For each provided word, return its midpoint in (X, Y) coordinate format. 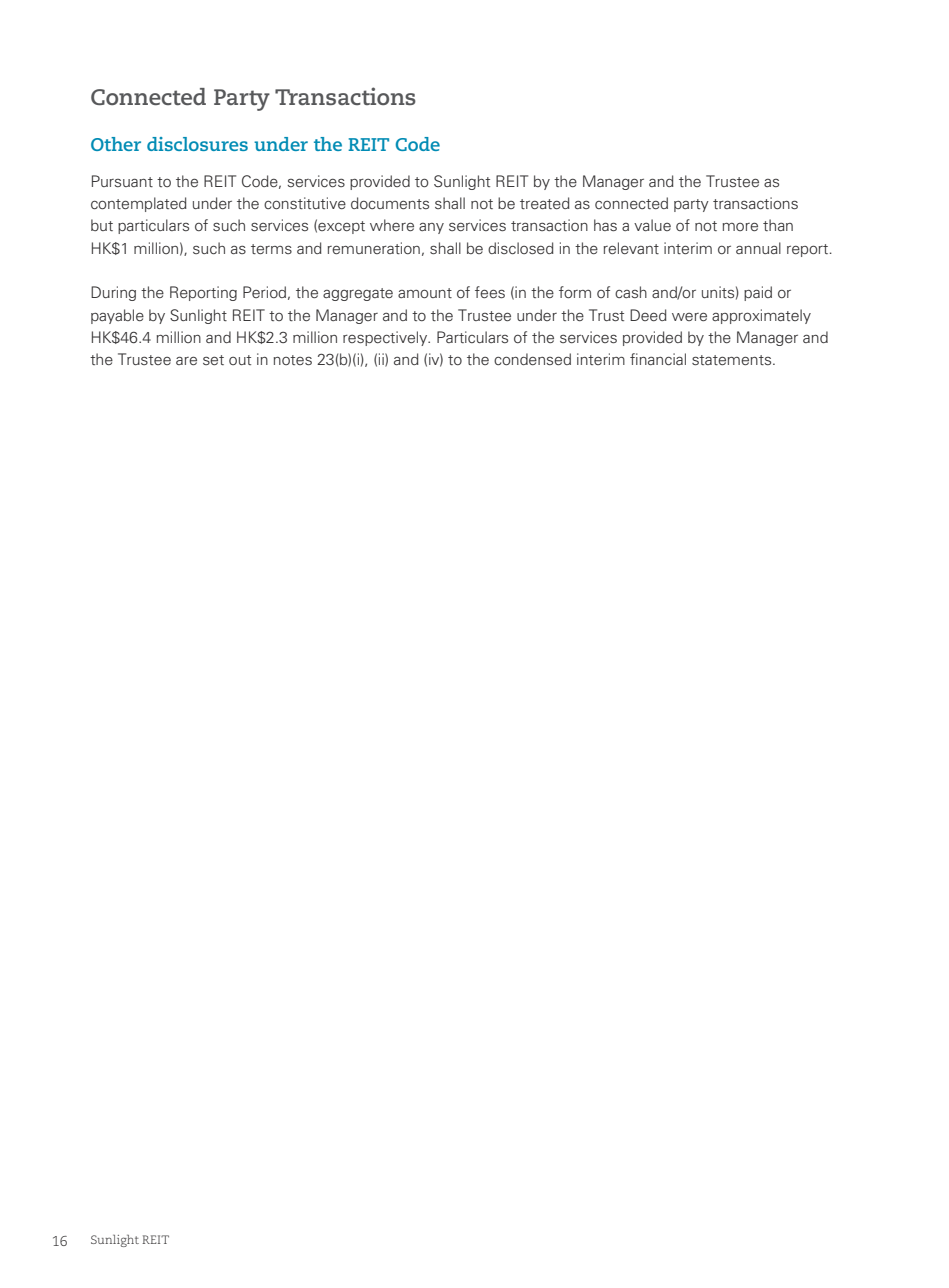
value (652, 225)
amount (425, 293)
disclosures (197, 144)
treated (545, 203)
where (392, 225)
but (102, 225)
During (113, 293)
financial (658, 359)
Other (116, 144)
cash (631, 292)
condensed (532, 359)
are (186, 360)
